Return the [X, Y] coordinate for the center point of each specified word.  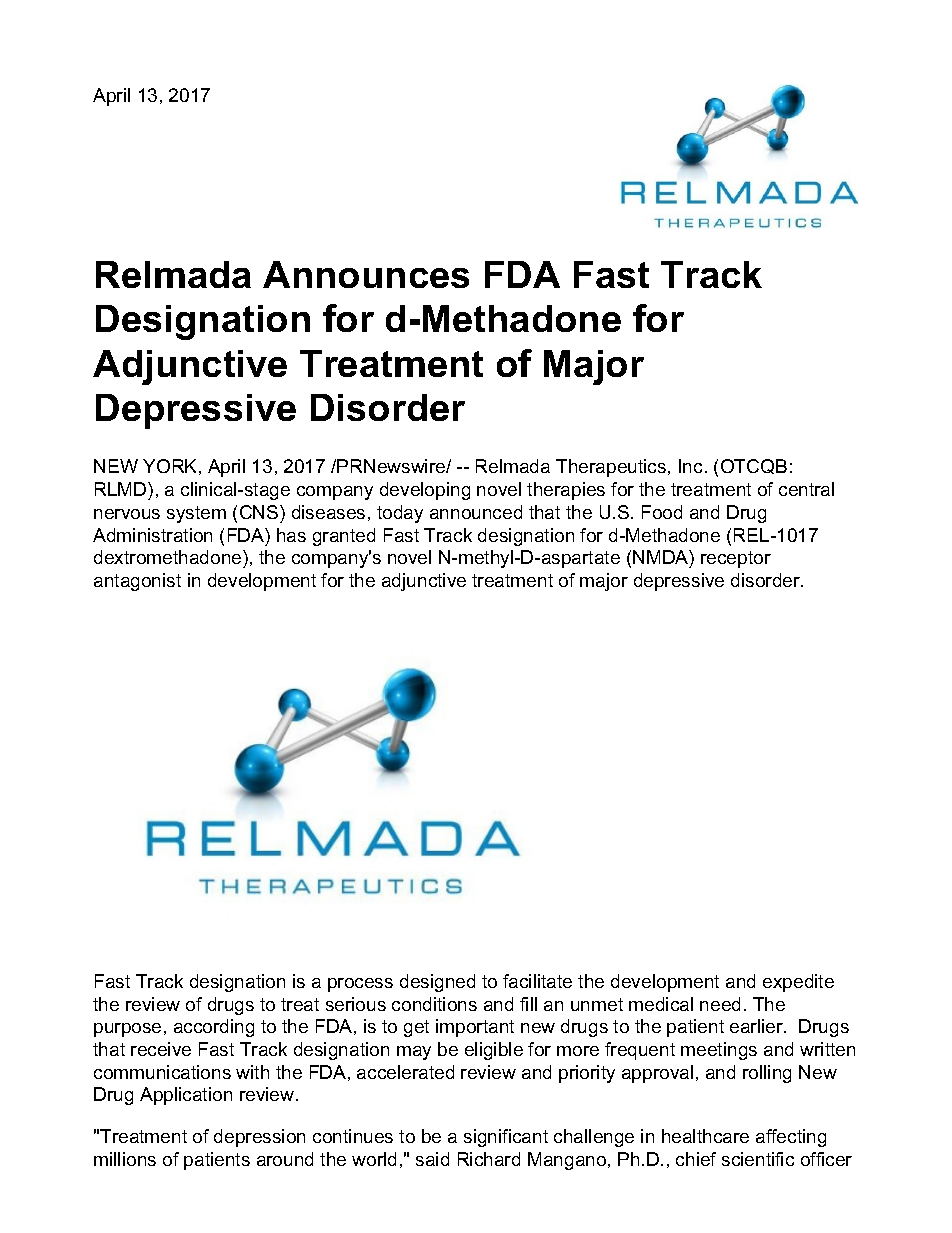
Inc [690, 466]
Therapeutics [612, 468]
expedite [798, 983]
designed [437, 983]
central [806, 489]
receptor [736, 559]
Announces [366, 274]
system [196, 514]
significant [506, 1138]
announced [476, 512]
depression [259, 1138]
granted [344, 537]
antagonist [137, 582]
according [214, 1028]
